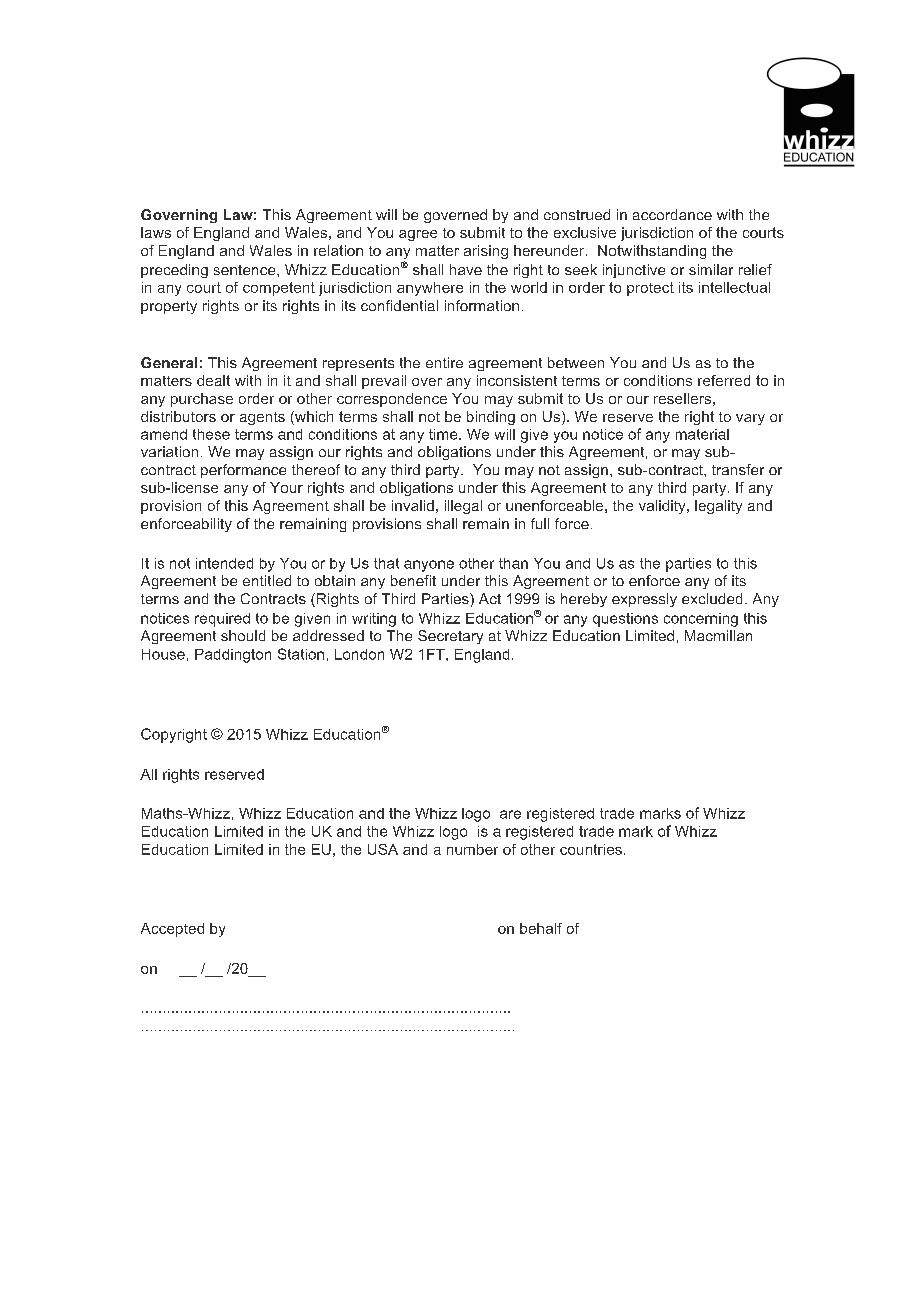 The image size is (924, 1308). I want to click on accordance, so click(672, 214).
